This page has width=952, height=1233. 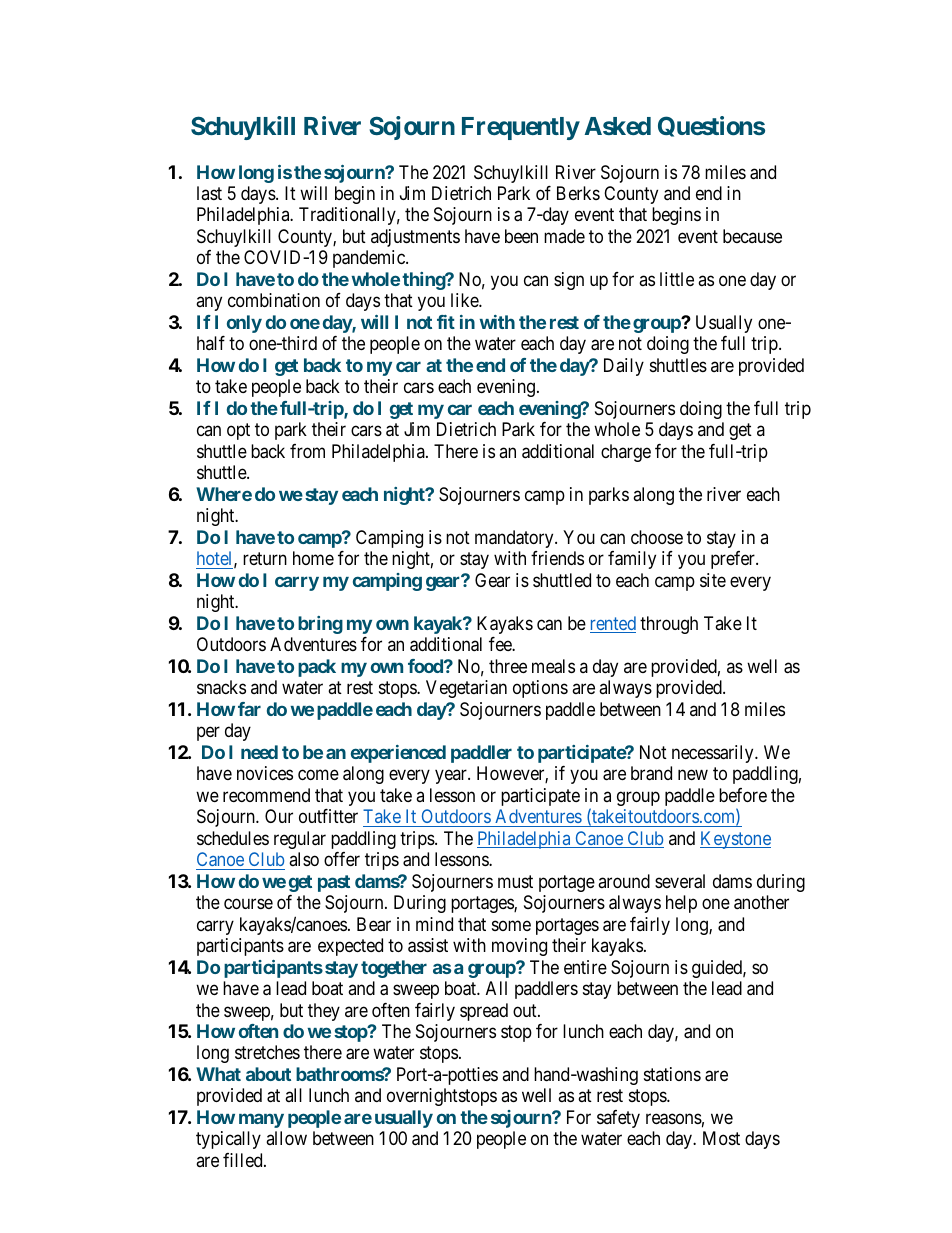 What do you see at coordinates (452, 777) in the page?
I see `year` at bounding box center [452, 777].
